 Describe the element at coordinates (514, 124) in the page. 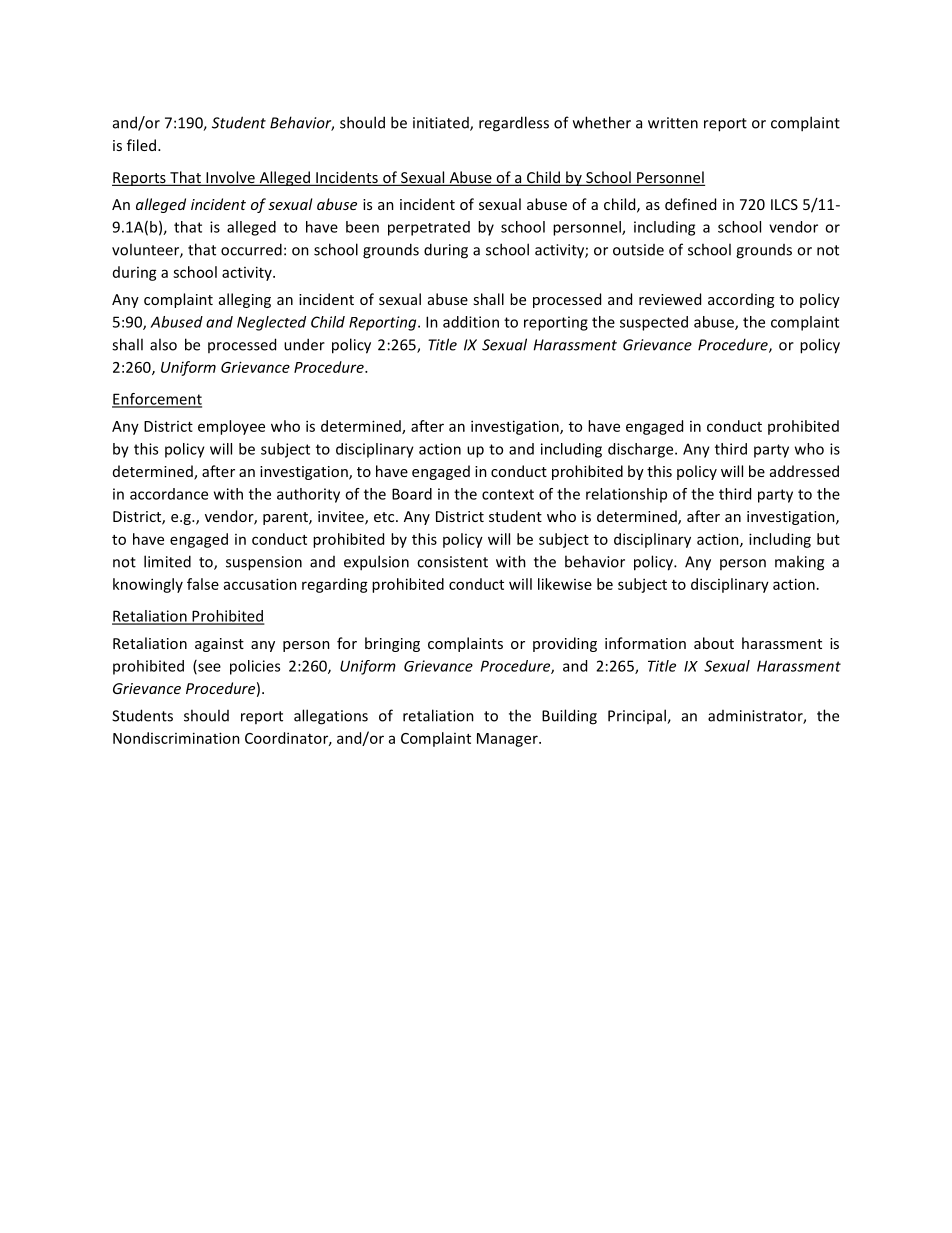

I see `regardless` at that location.
